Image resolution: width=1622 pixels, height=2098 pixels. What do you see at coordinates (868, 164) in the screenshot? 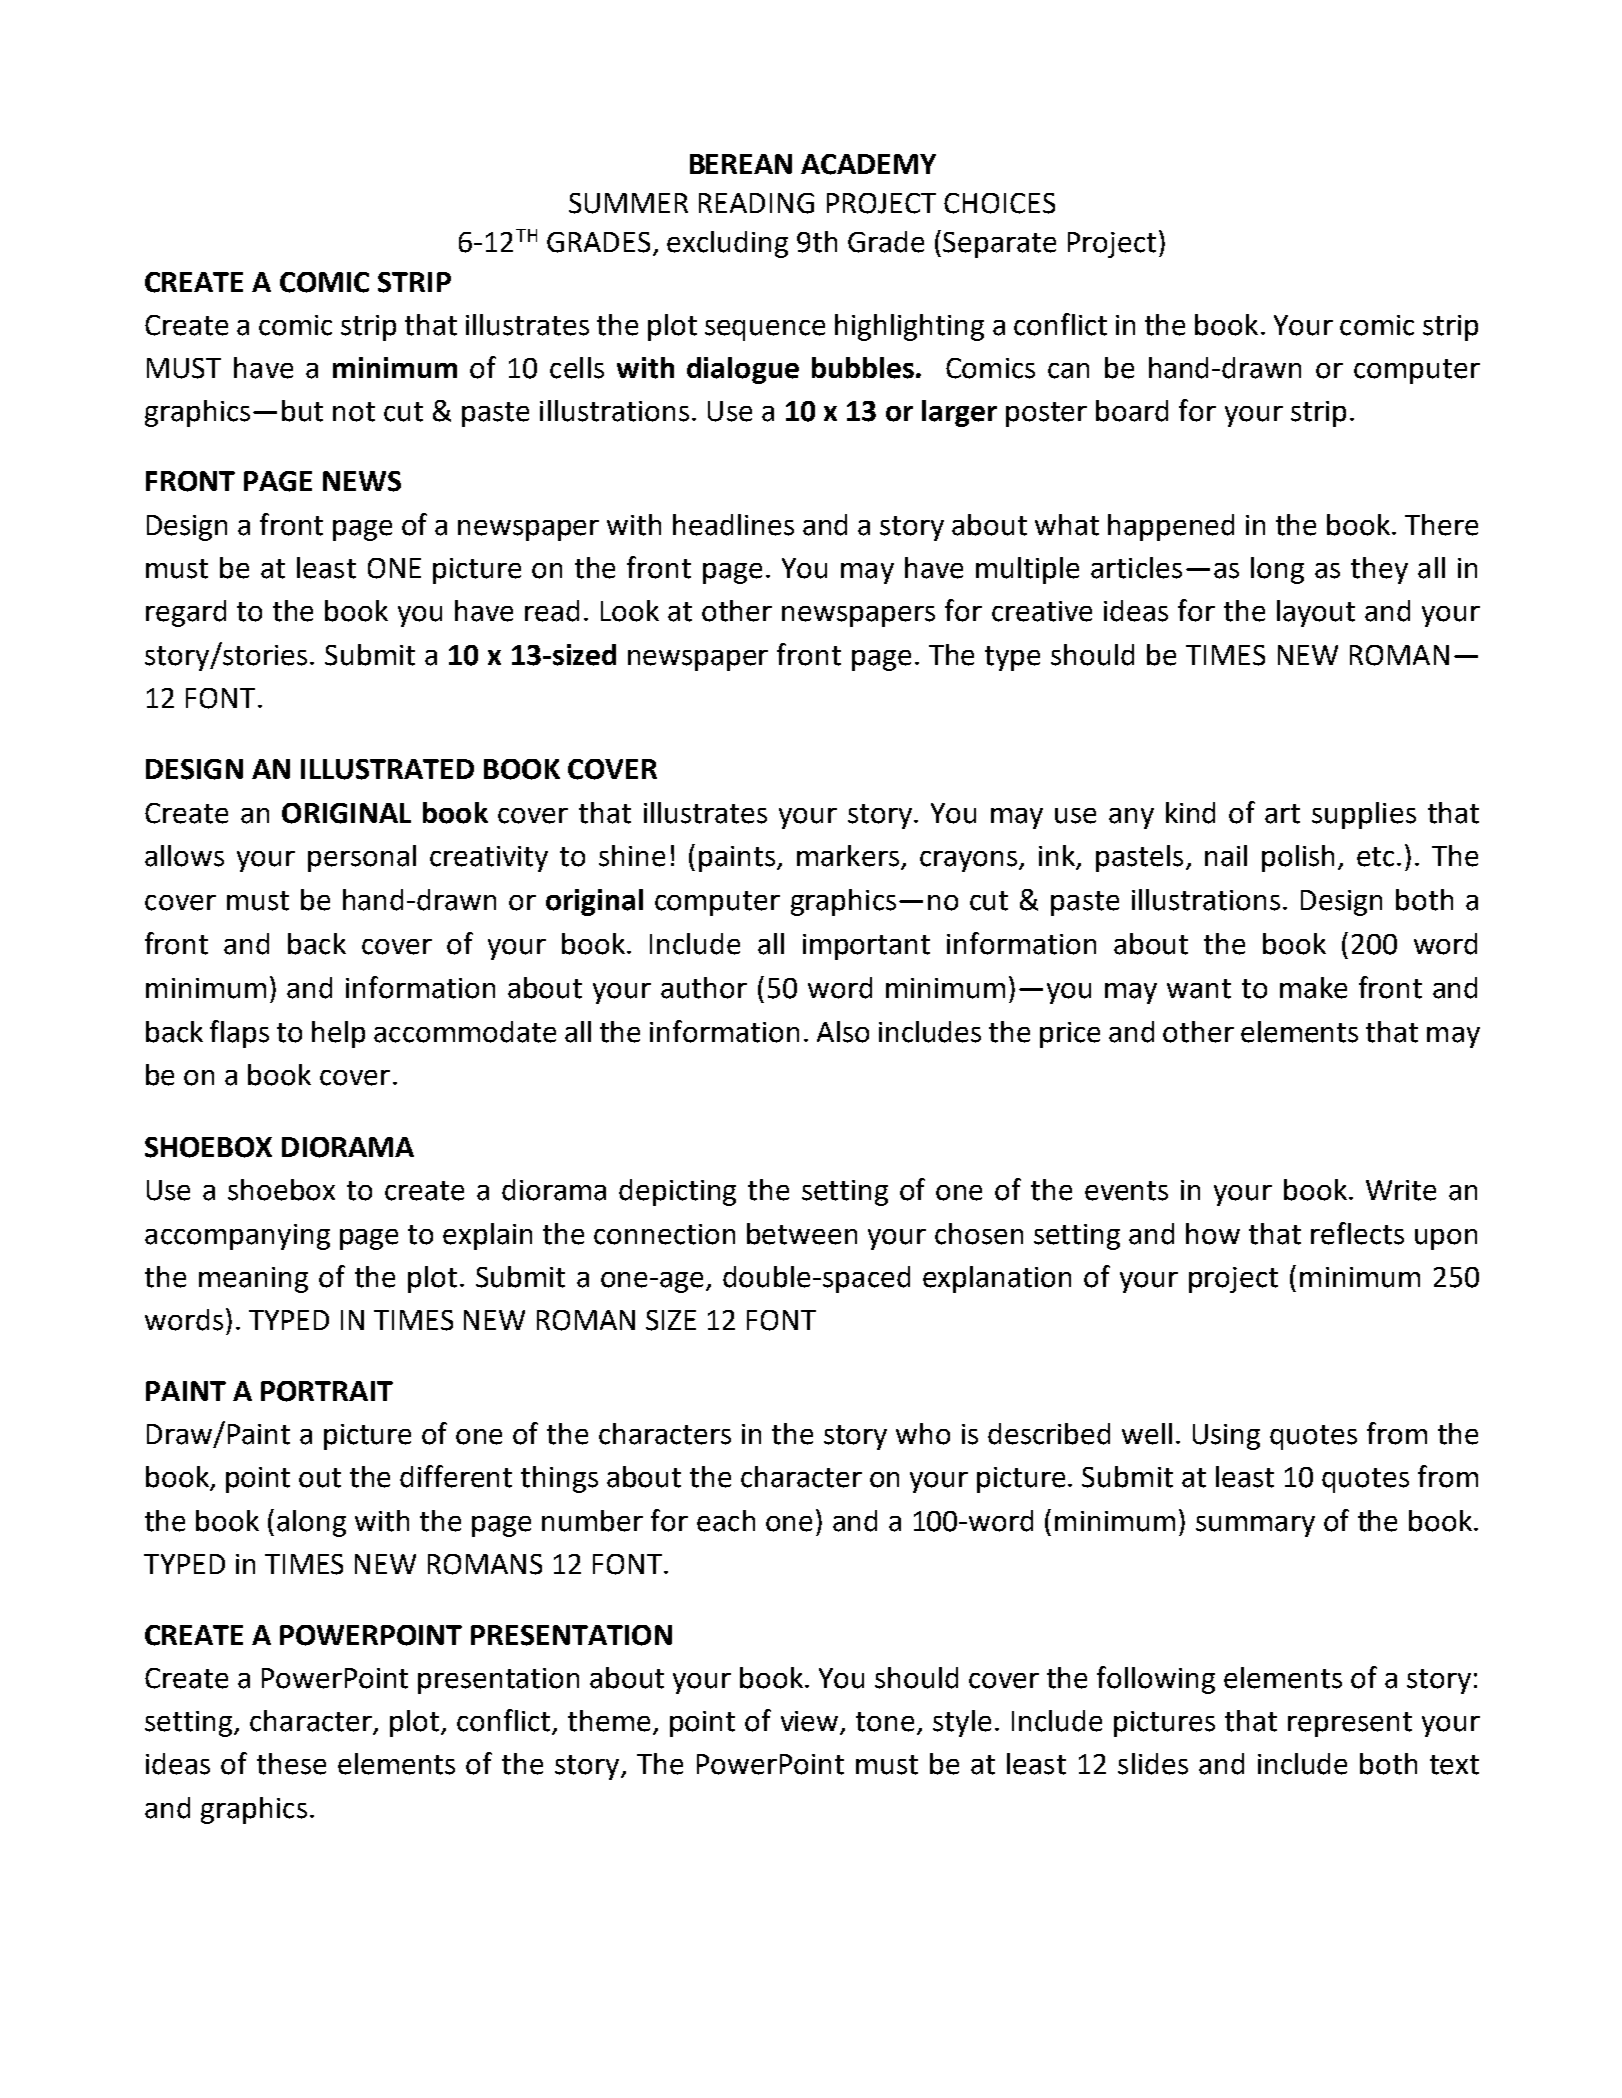
I see `ACADEMY` at bounding box center [868, 164].
